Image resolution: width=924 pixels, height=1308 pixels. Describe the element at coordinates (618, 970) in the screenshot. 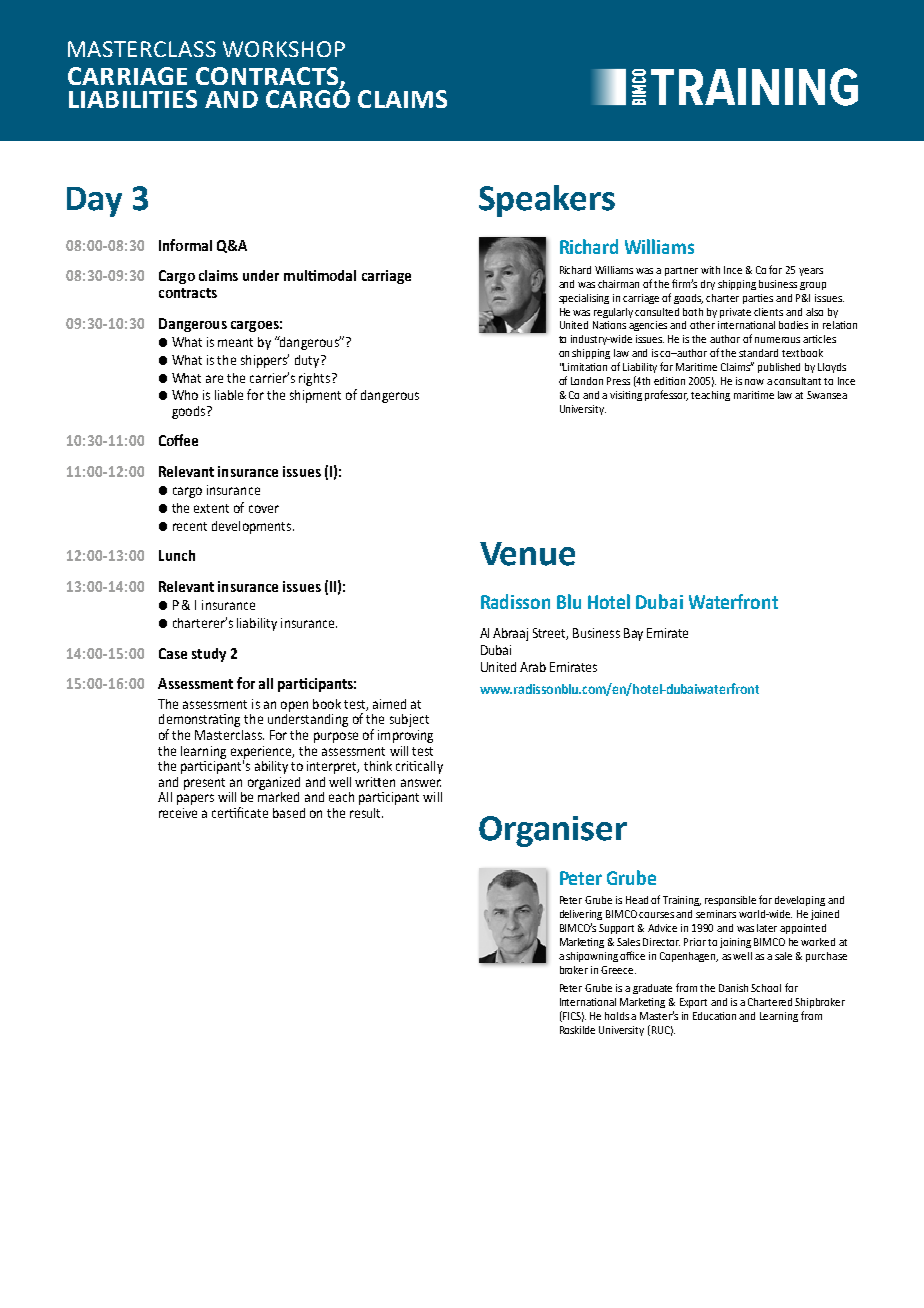

I see `Greece` at that location.
